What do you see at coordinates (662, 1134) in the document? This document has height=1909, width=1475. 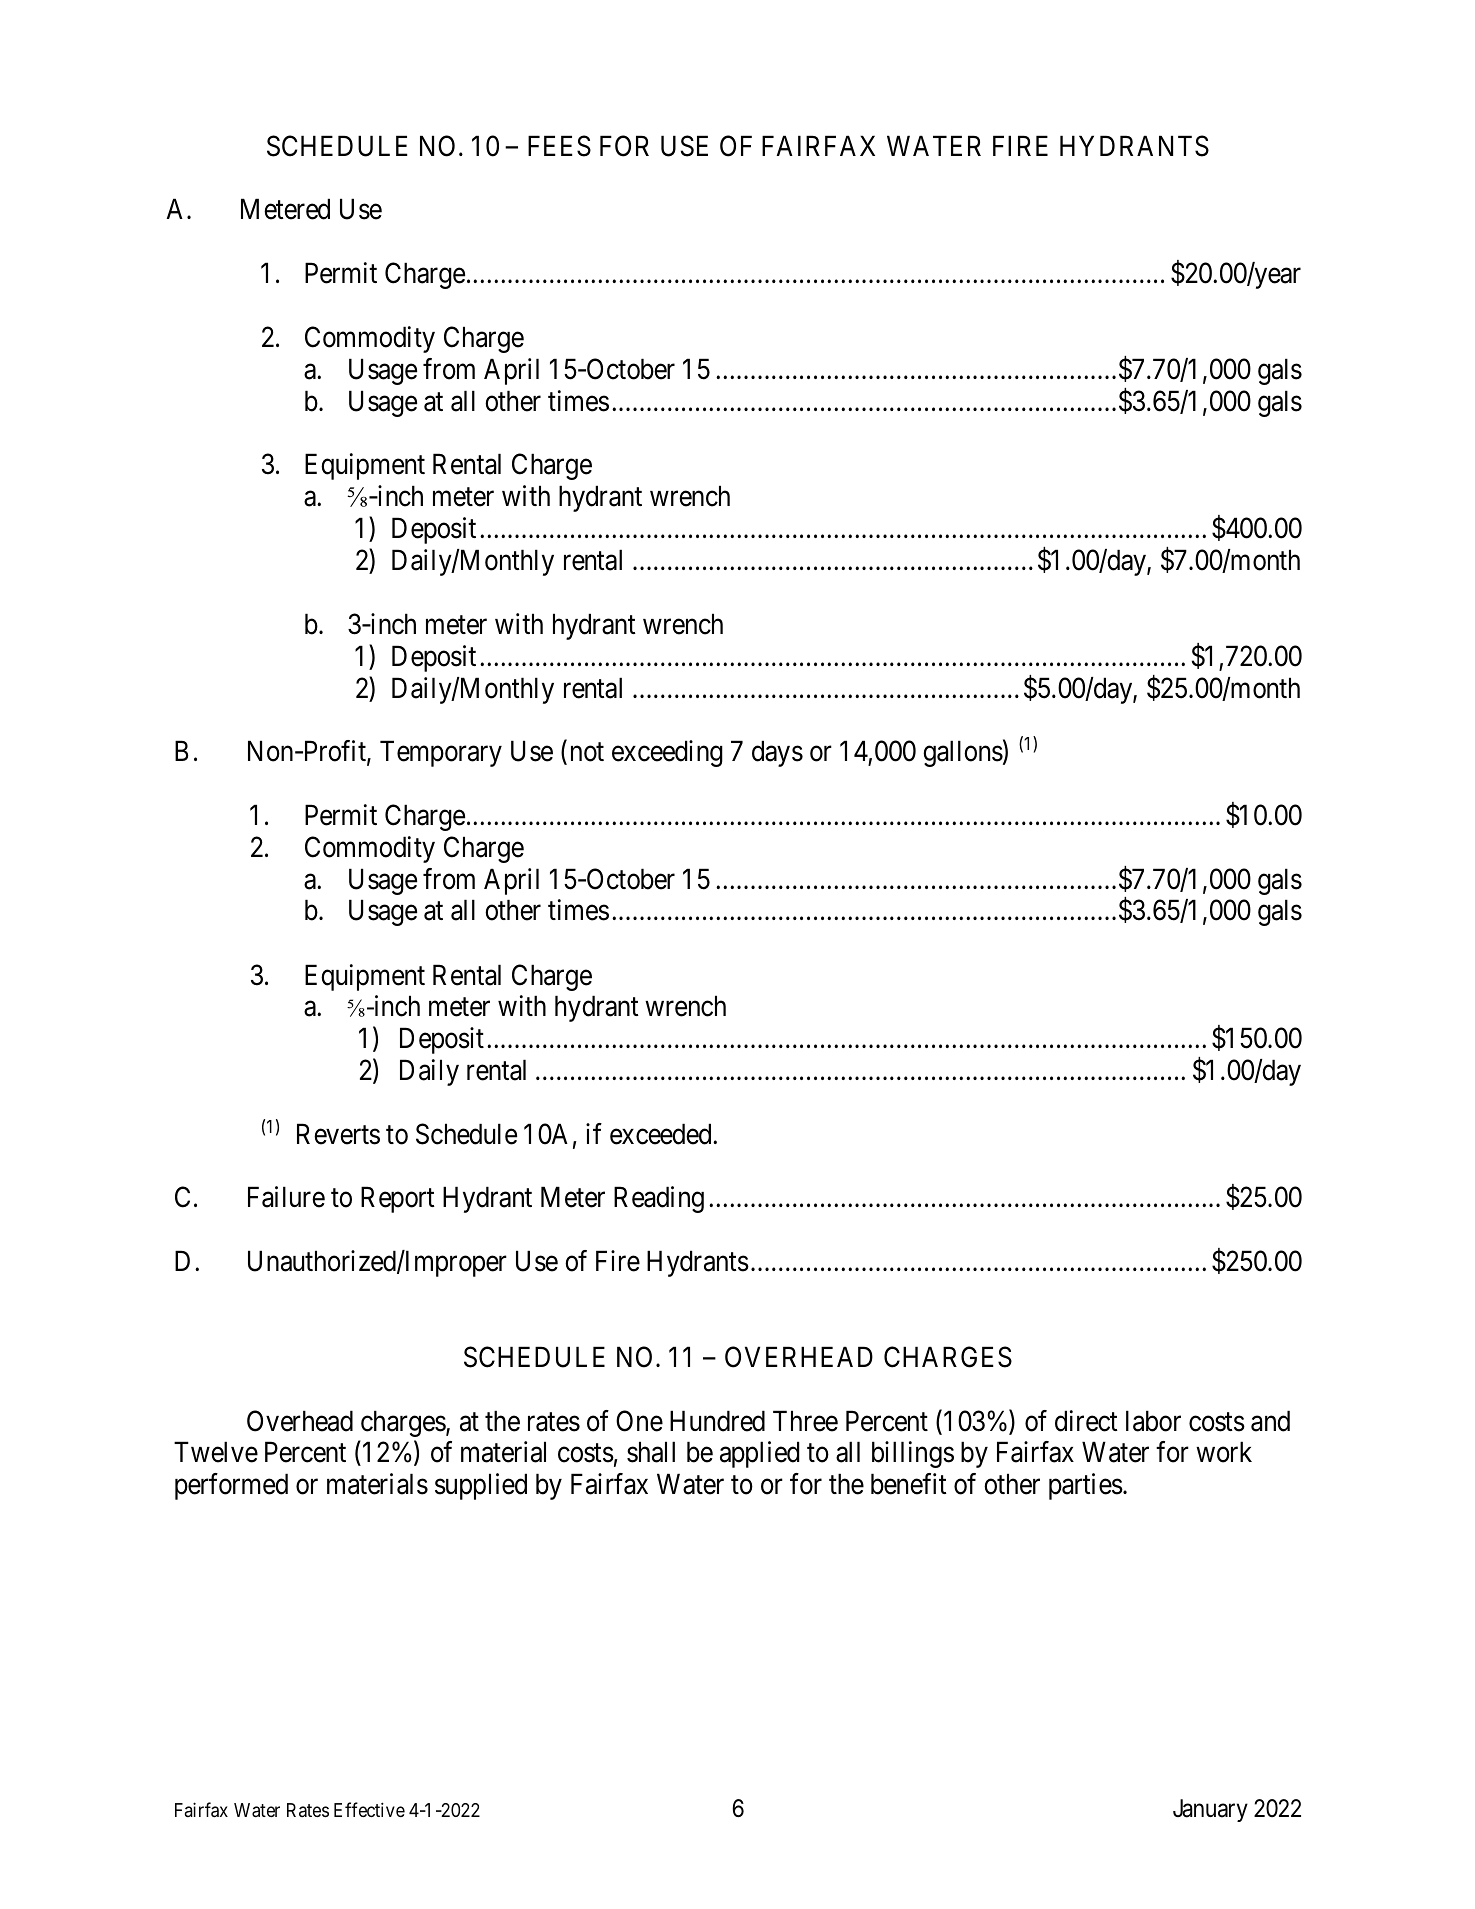 I see `exceeded` at bounding box center [662, 1134].
